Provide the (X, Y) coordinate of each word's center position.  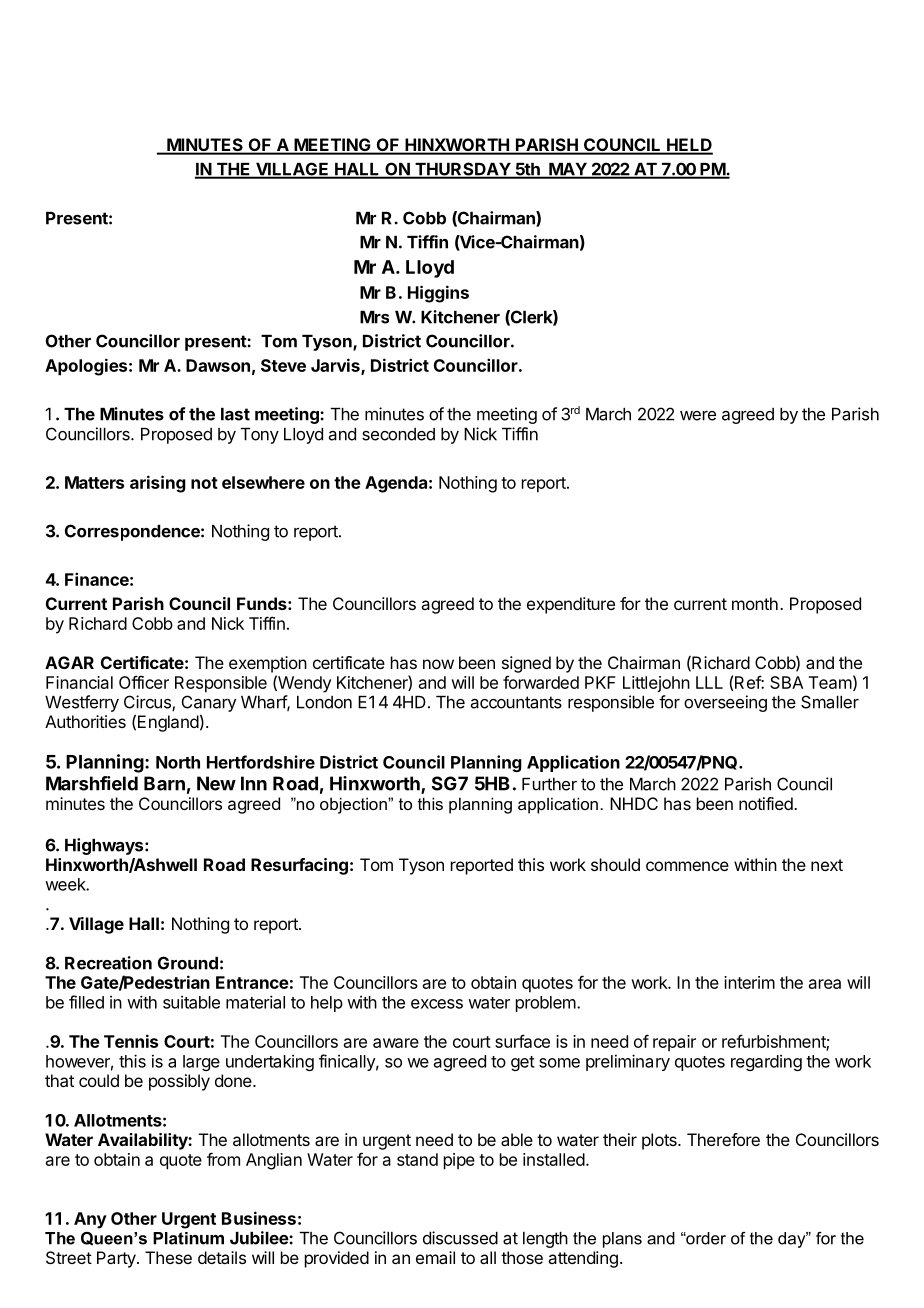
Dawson (218, 365)
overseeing (725, 703)
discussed (460, 1238)
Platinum (188, 1238)
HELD (689, 146)
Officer (144, 682)
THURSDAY (462, 170)
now (438, 664)
